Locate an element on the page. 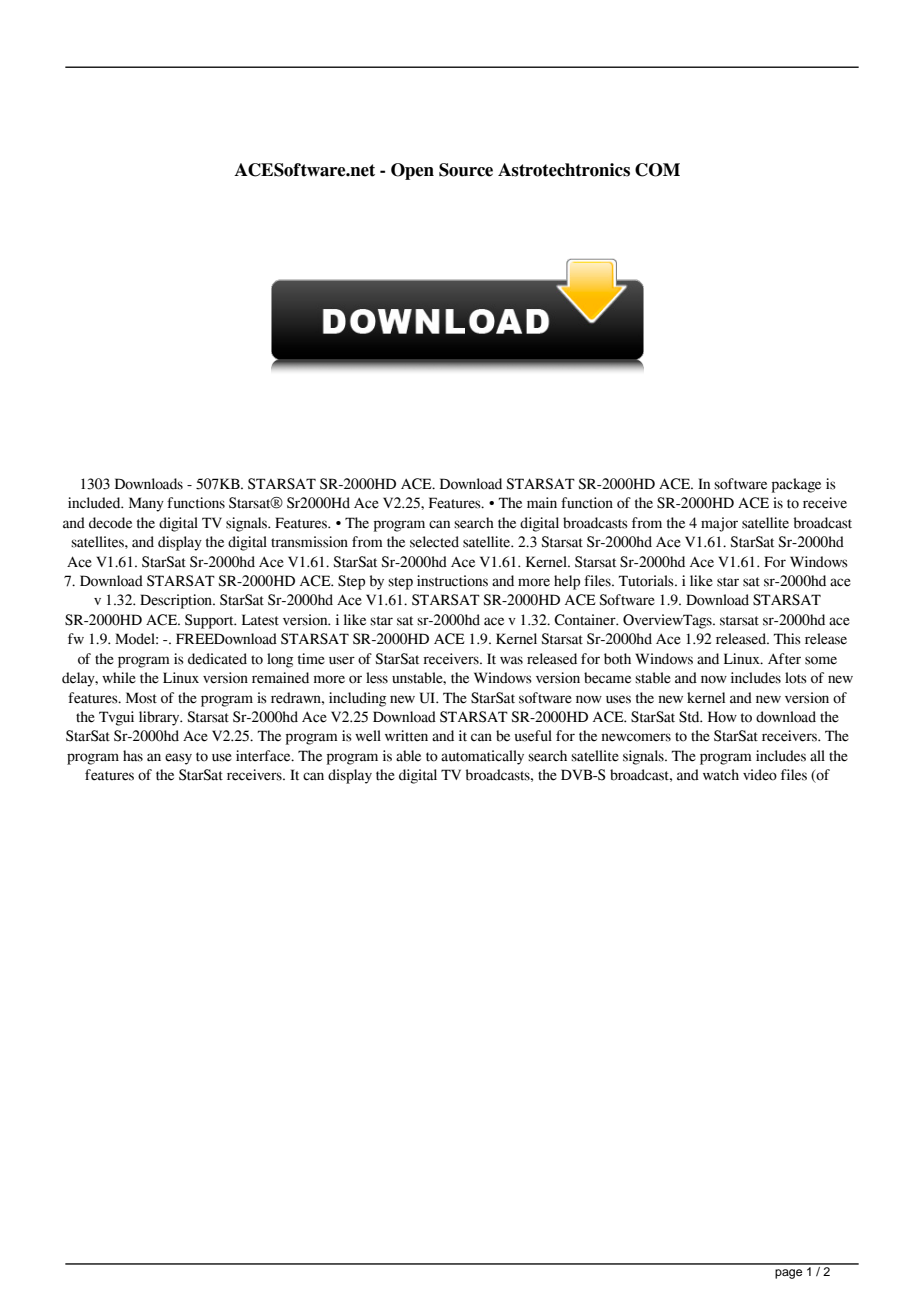  Source is located at coordinates (466, 170).
